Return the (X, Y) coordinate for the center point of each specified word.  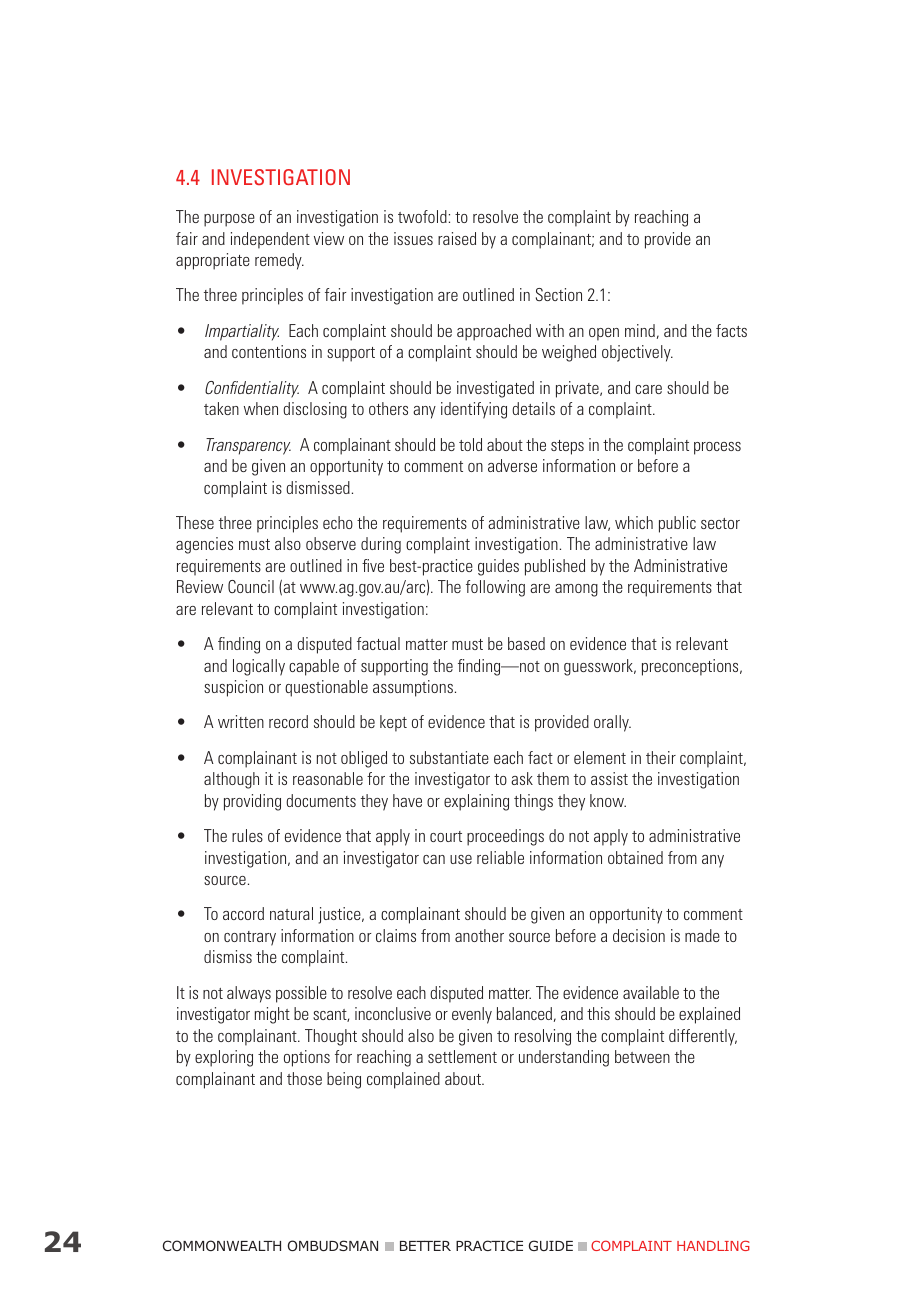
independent (270, 240)
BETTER (425, 1245)
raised (457, 238)
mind (640, 330)
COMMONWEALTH (222, 1245)
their (661, 757)
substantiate (449, 757)
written (241, 721)
